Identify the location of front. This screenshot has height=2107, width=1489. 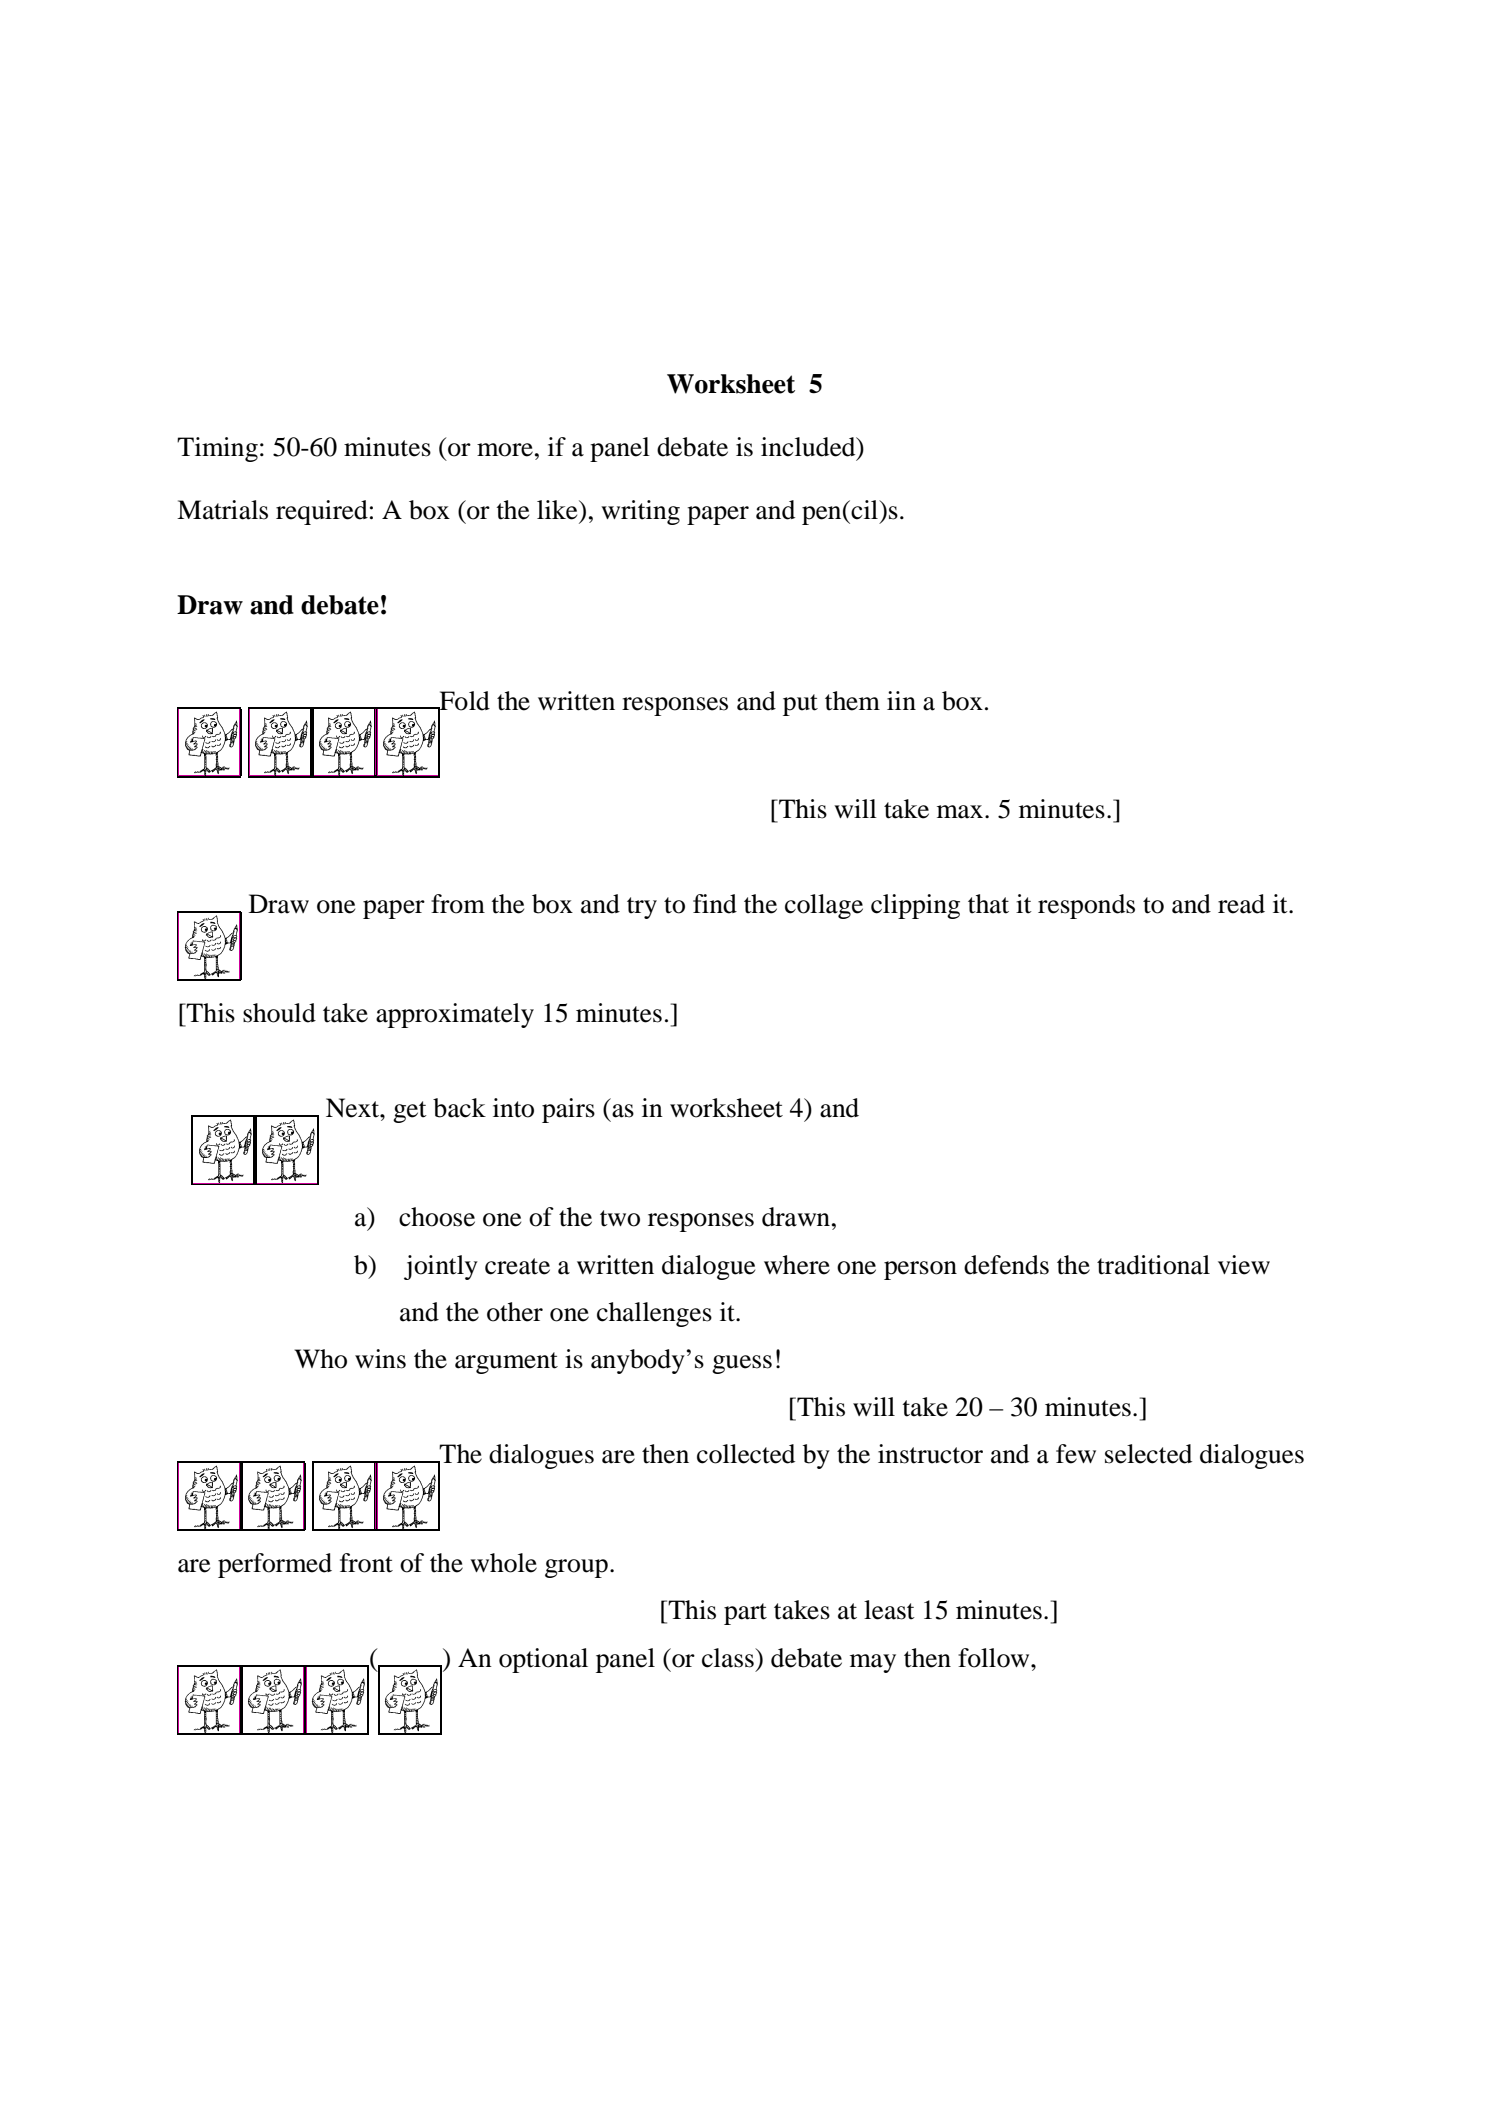
(366, 1563).
